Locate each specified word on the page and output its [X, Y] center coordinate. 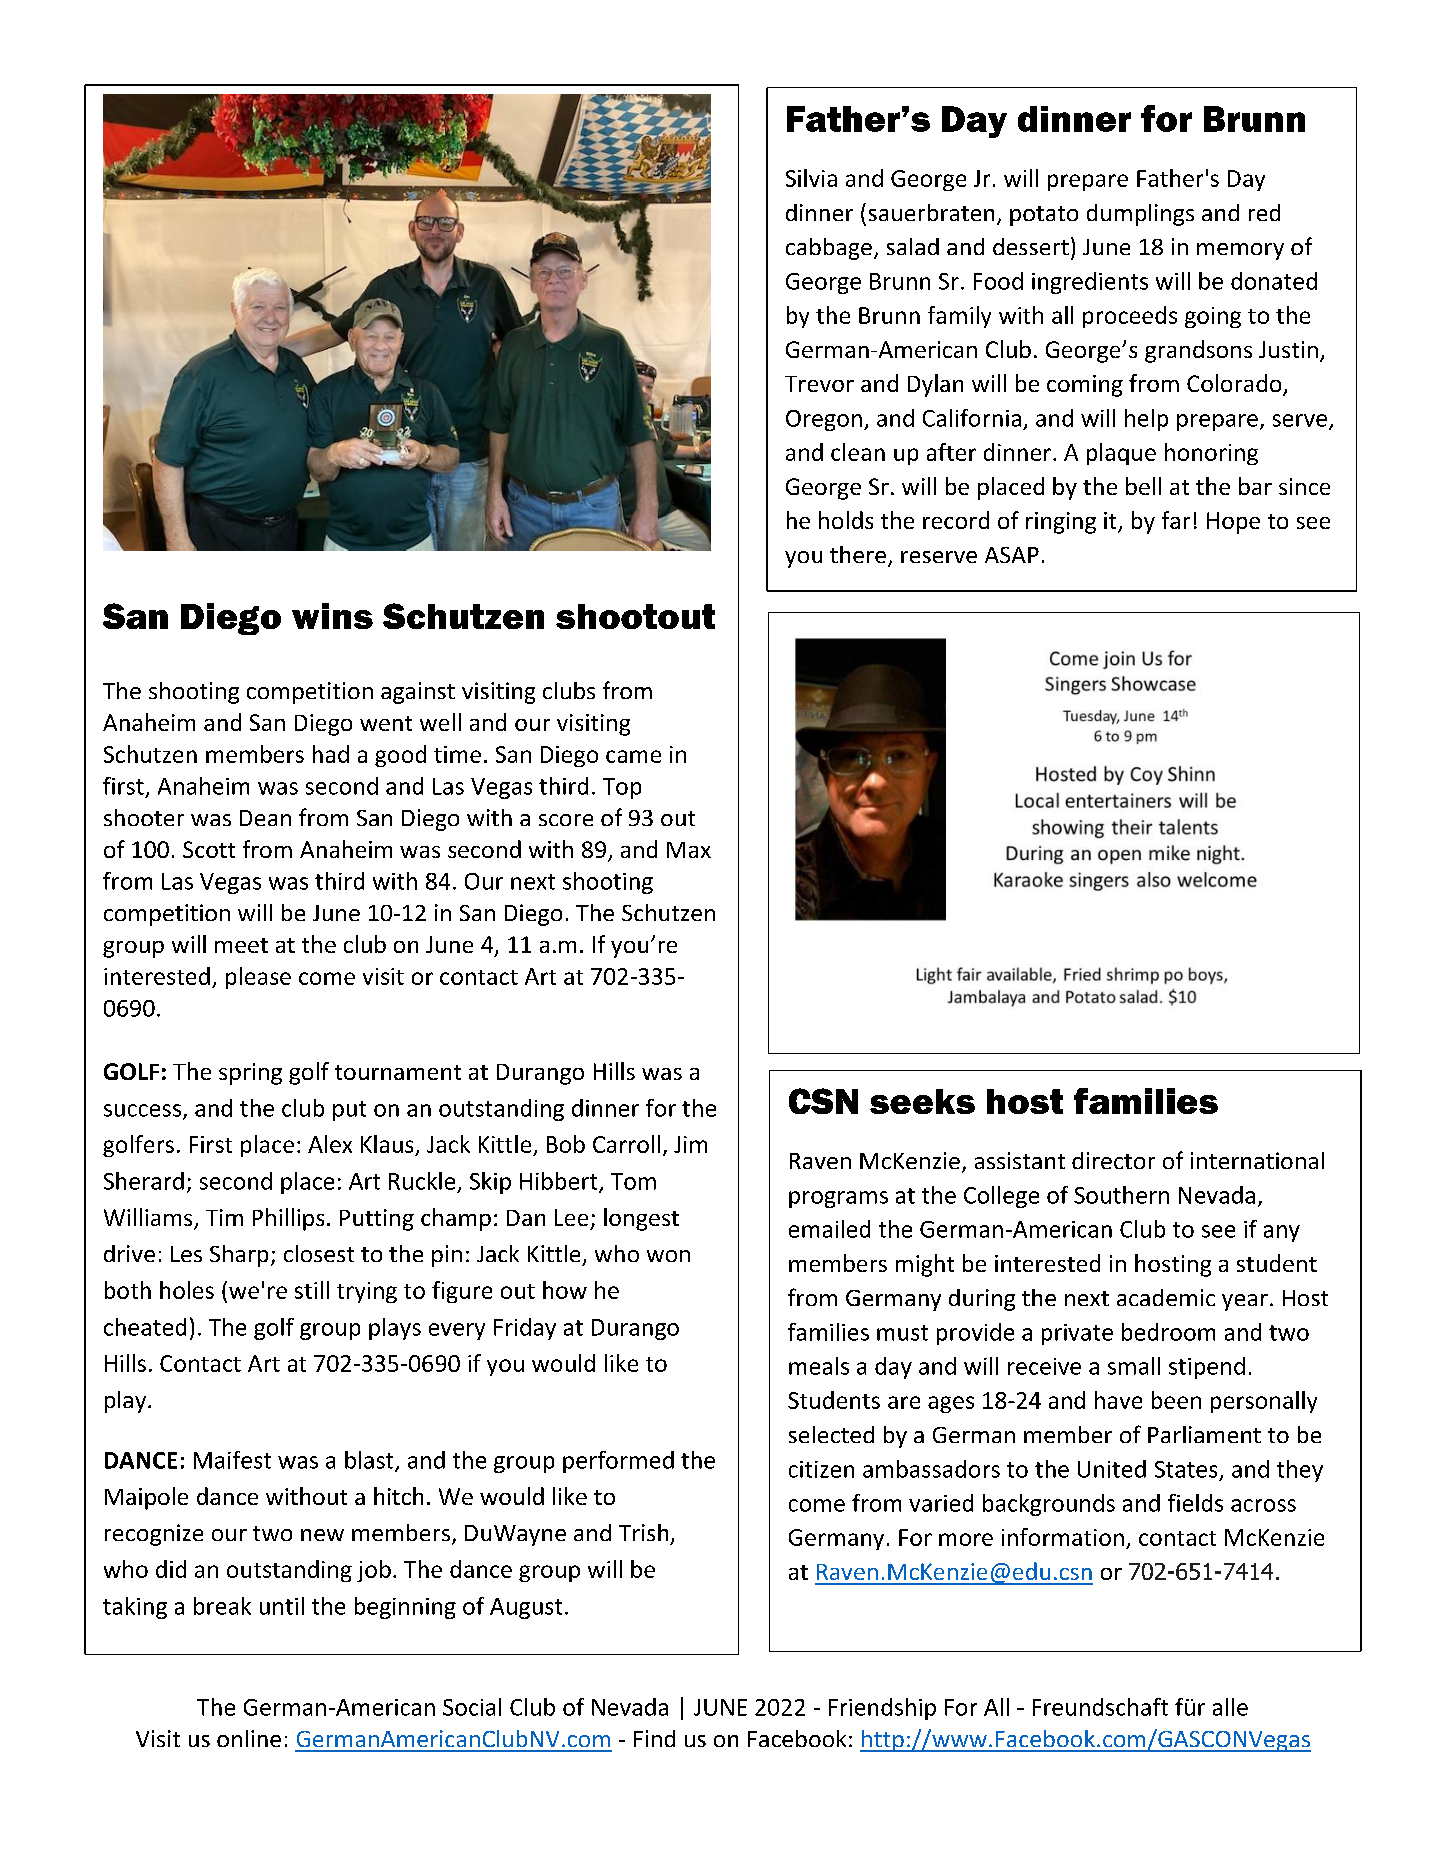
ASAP [1012, 555]
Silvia [811, 178]
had [331, 754]
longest [641, 1219]
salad [913, 246]
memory [1240, 251]
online [249, 1738]
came [633, 756]
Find [654, 1738]
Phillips [288, 1219]
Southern [1121, 1195]
